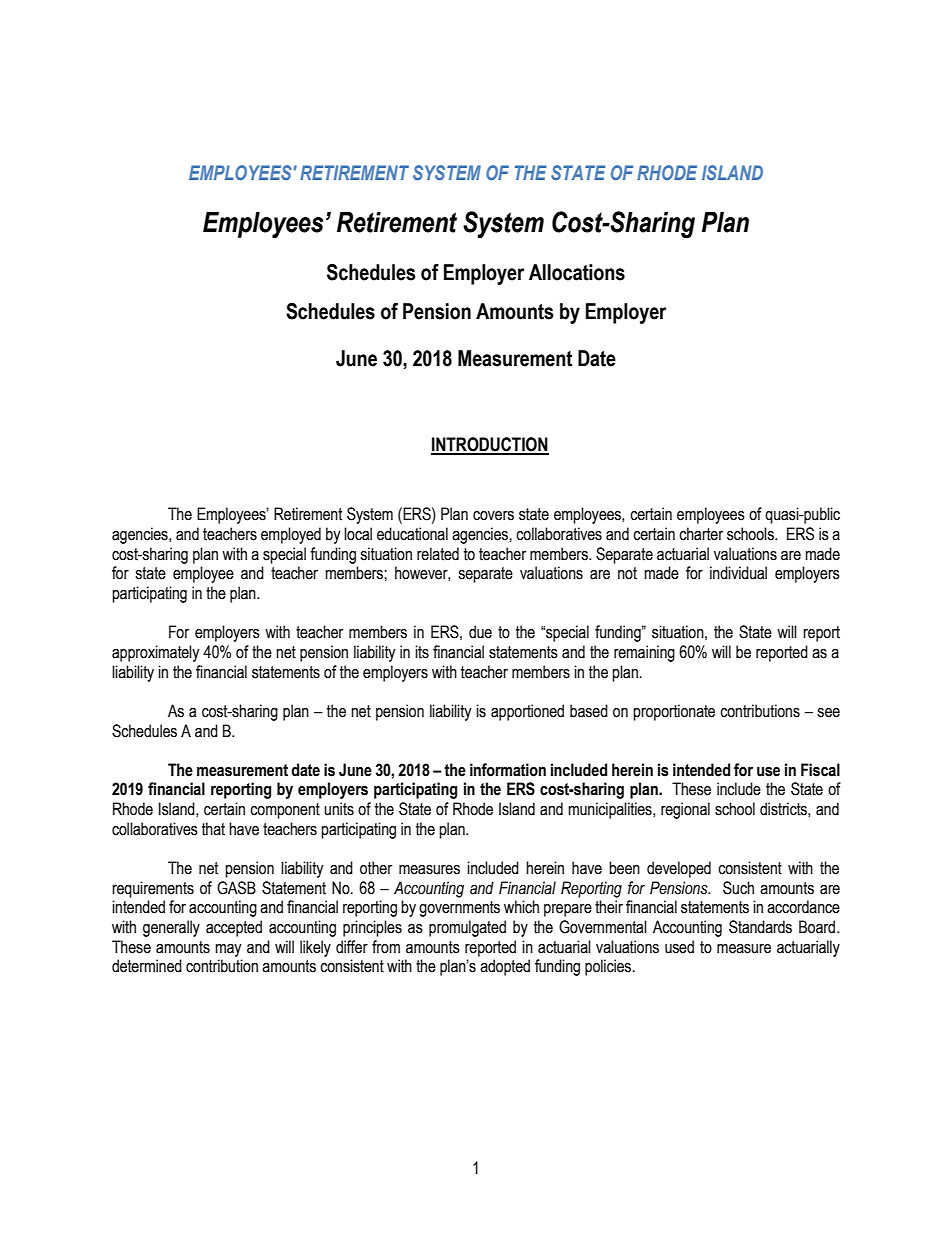  I want to click on INTRODUCTION, so click(490, 445).
